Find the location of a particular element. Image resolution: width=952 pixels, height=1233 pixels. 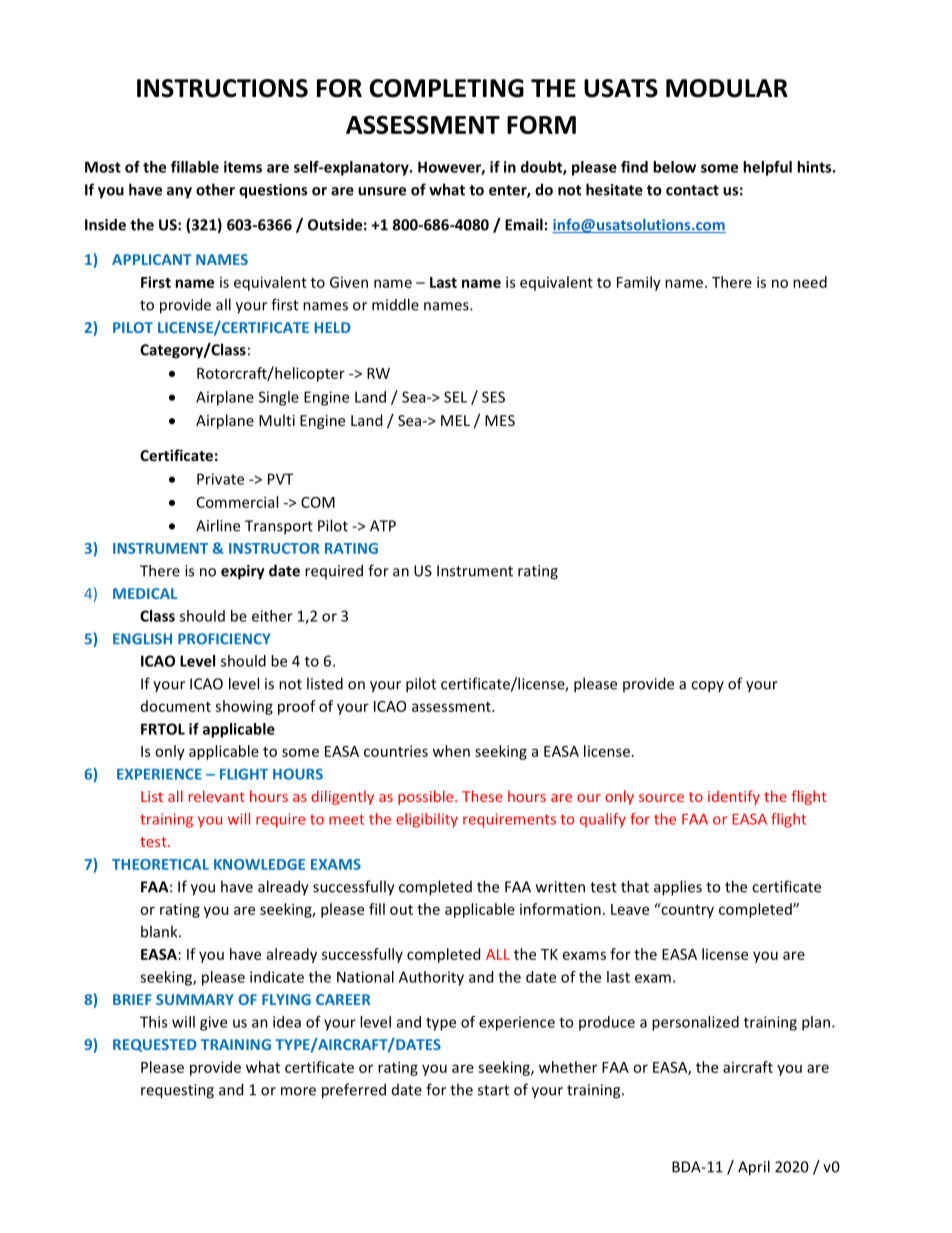

These is located at coordinates (482, 796).
